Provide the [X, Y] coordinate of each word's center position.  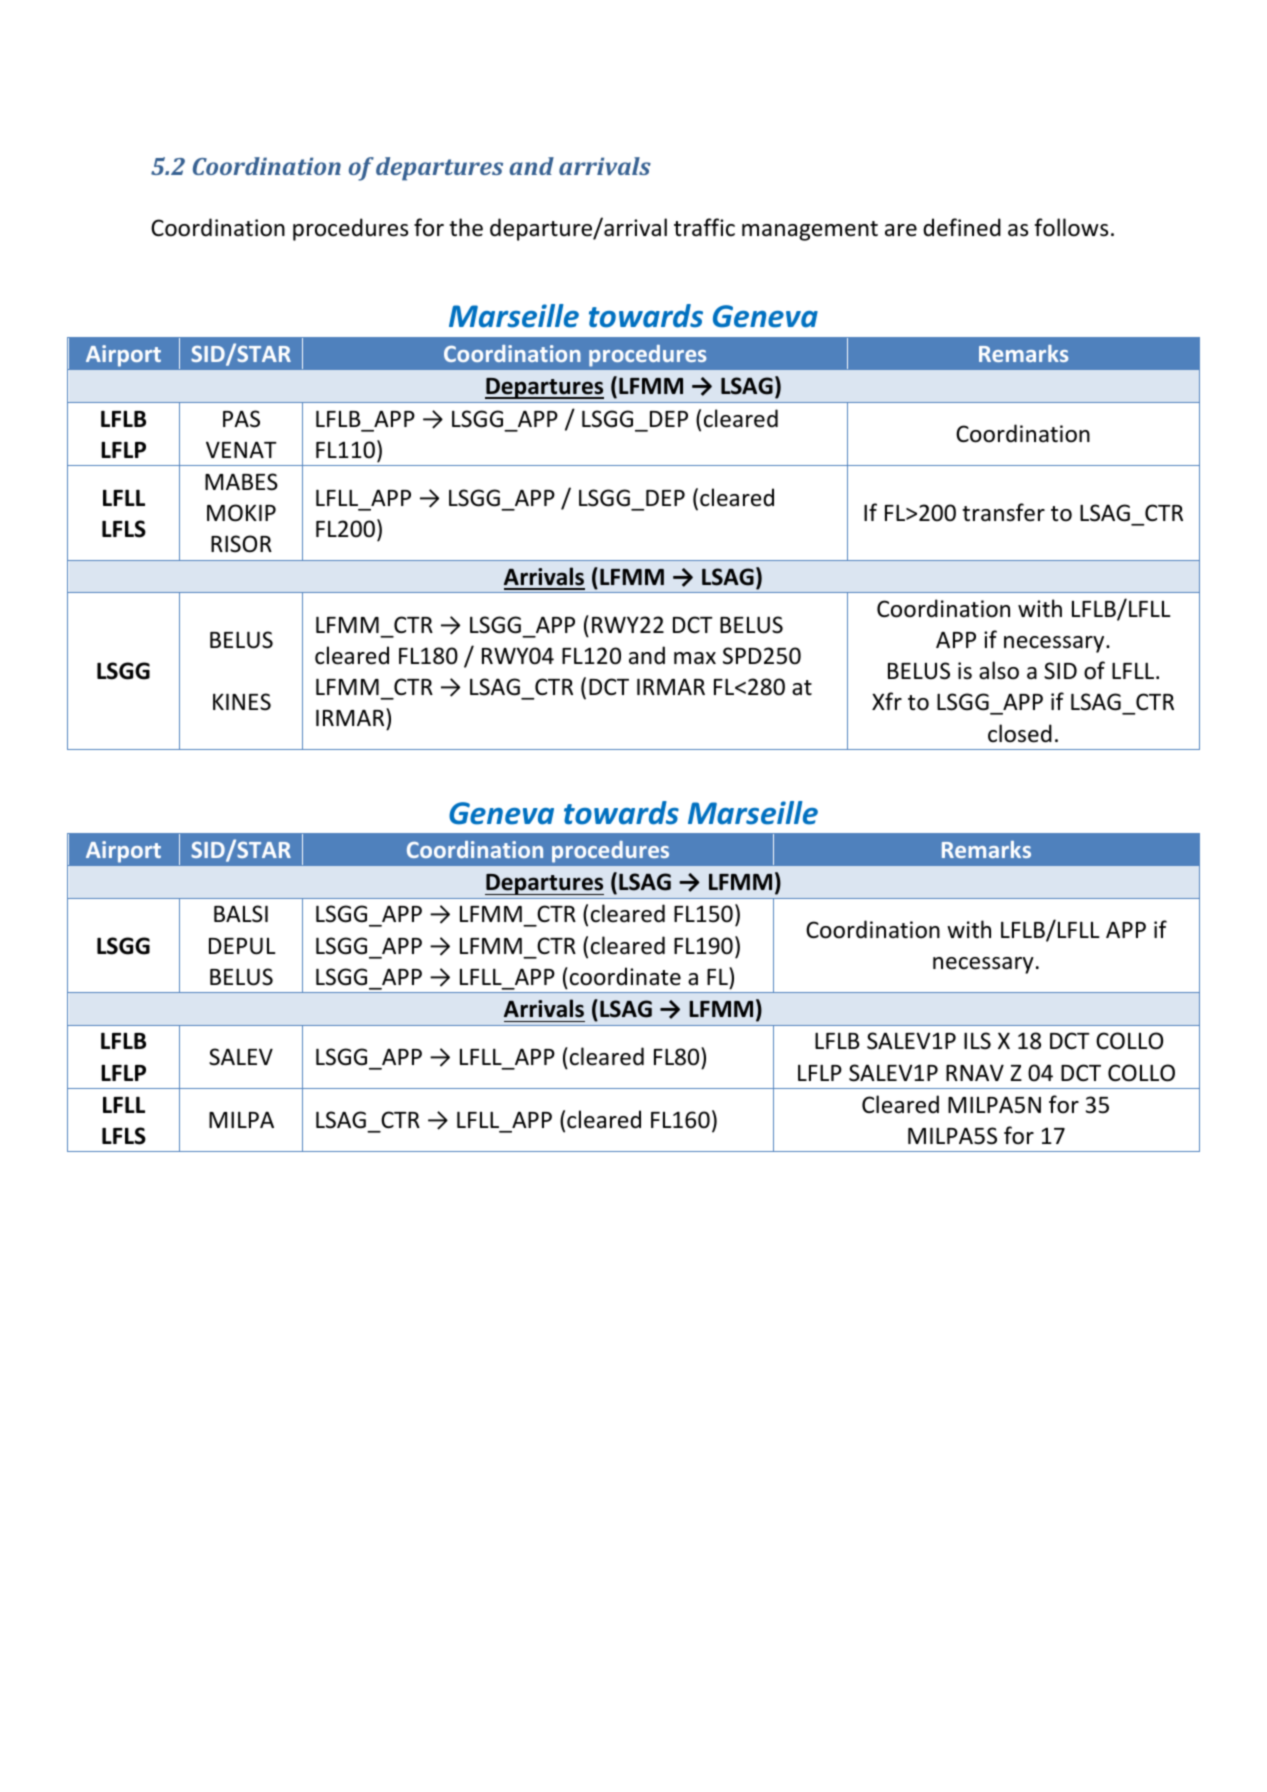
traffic [704, 227]
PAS [241, 419]
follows [1071, 227]
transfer [1003, 512]
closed [1020, 733]
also [999, 670]
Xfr [887, 701]
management [810, 231]
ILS [977, 1041]
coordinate [625, 976]
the [466, 227]
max [695, 658]
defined [962, 227]
